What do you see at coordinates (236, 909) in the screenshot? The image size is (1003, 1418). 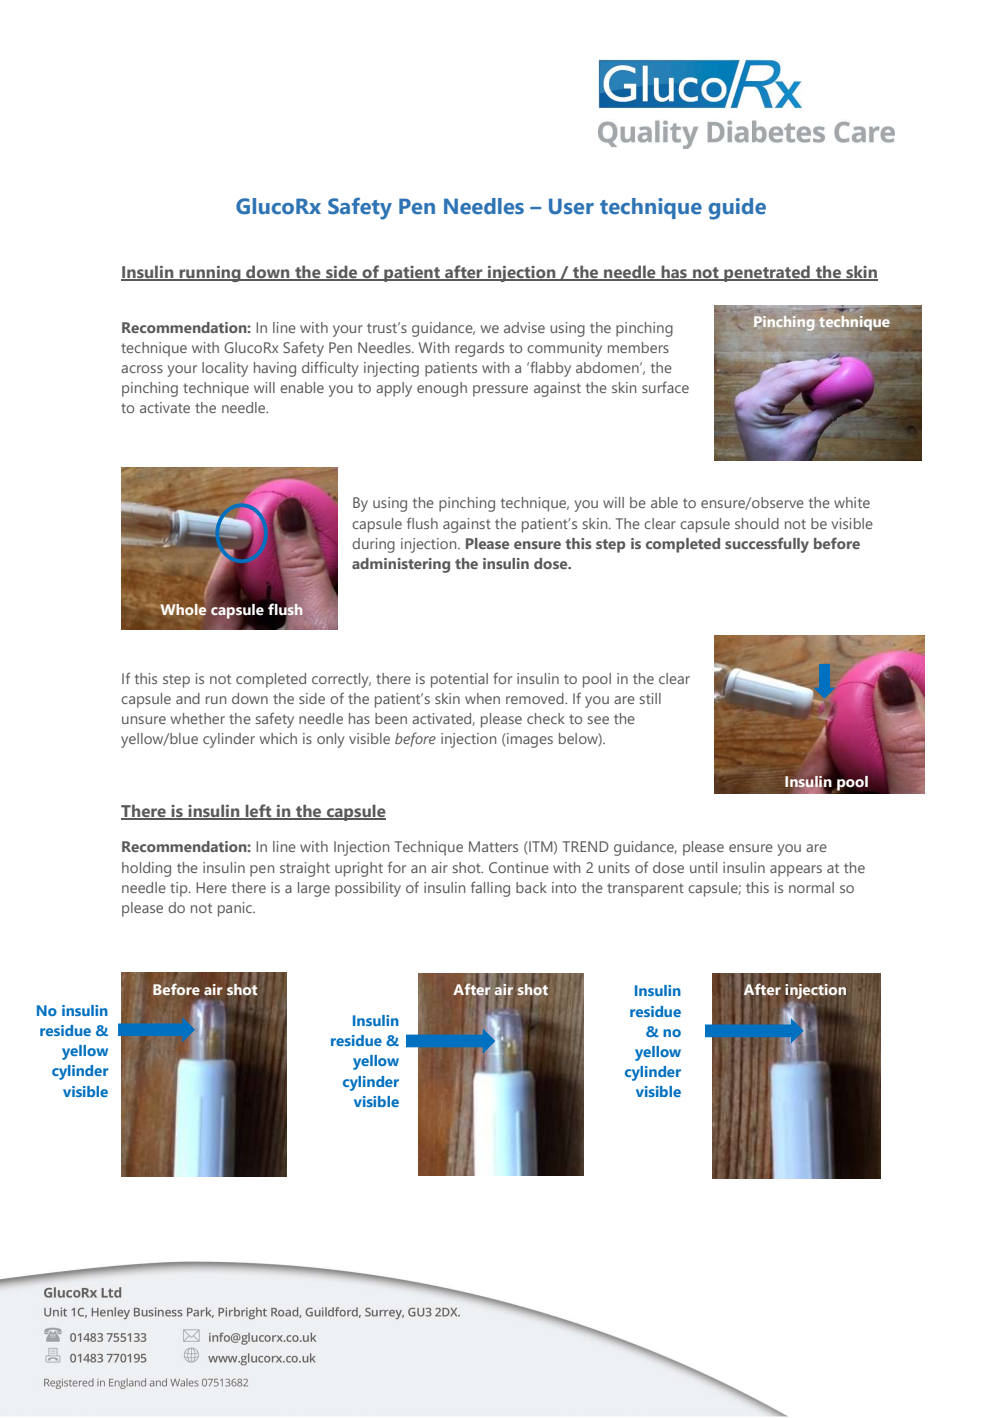 I see `panic` at bounding box center [236, 909].
